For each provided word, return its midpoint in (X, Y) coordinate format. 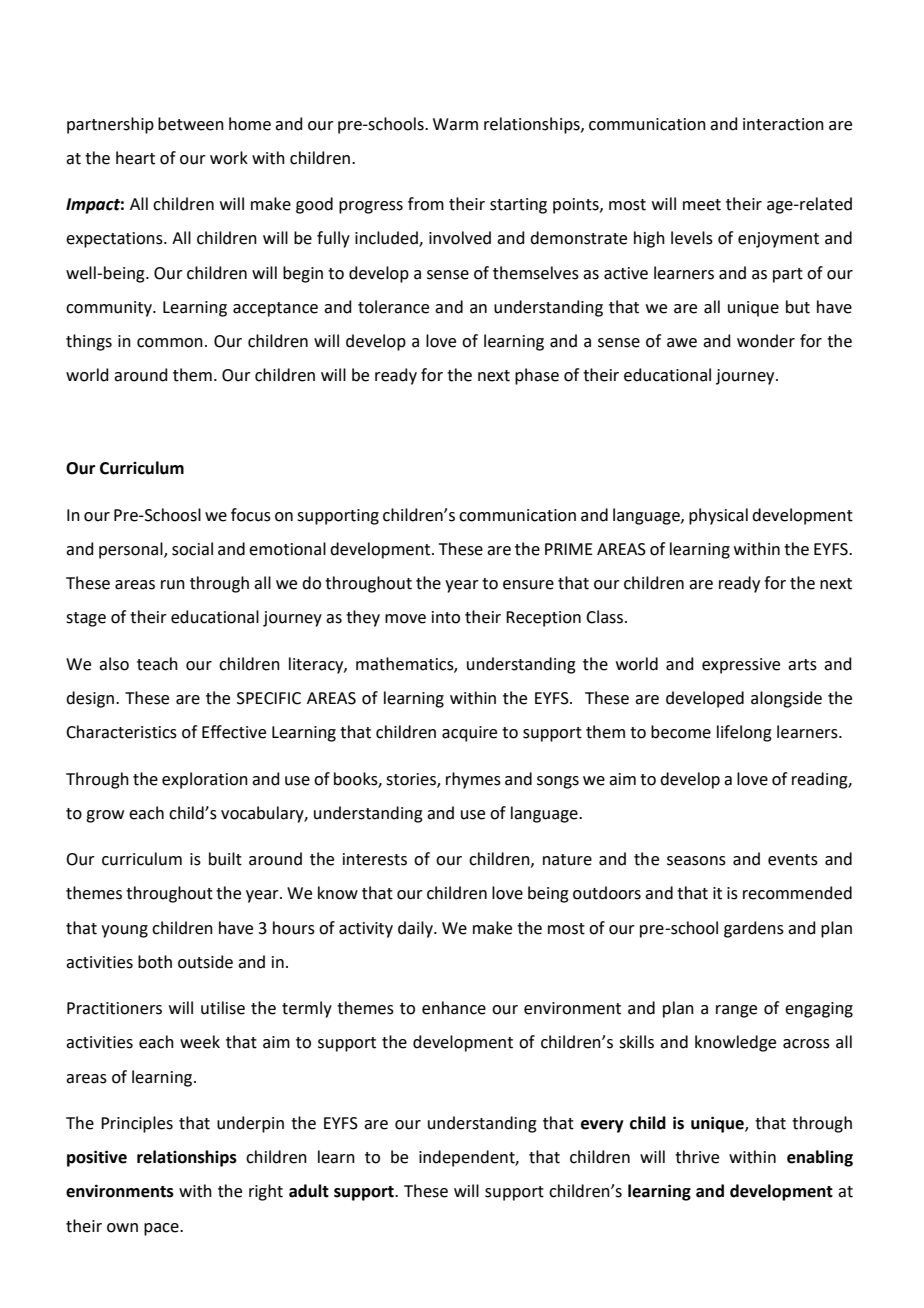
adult (309, 1191)
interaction (783, 124)
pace (162, 1229)
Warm (455, 124)
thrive (697, 1157)
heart (135, 158)
